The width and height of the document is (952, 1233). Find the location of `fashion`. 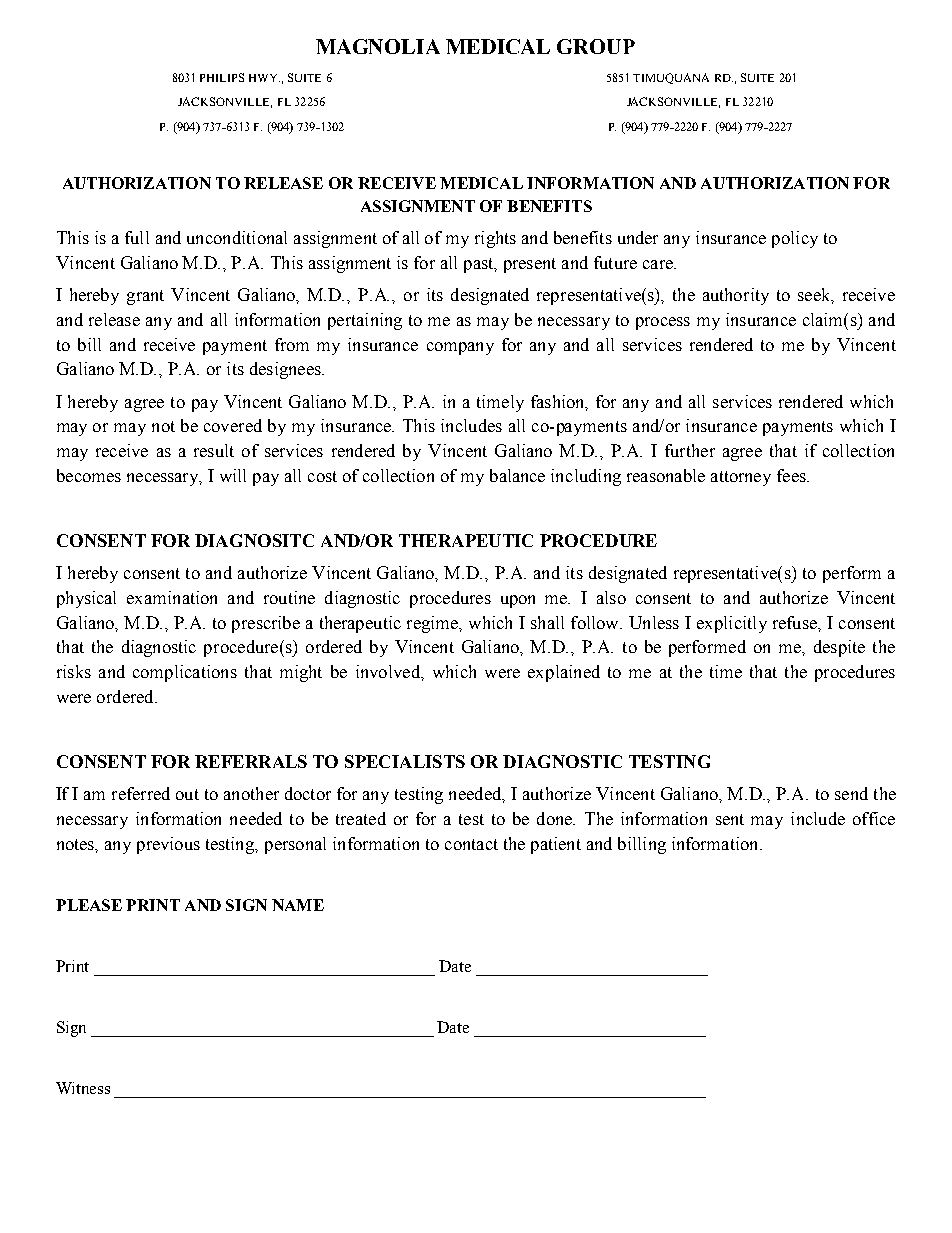

fashion is located at coordinates (559, 402).
